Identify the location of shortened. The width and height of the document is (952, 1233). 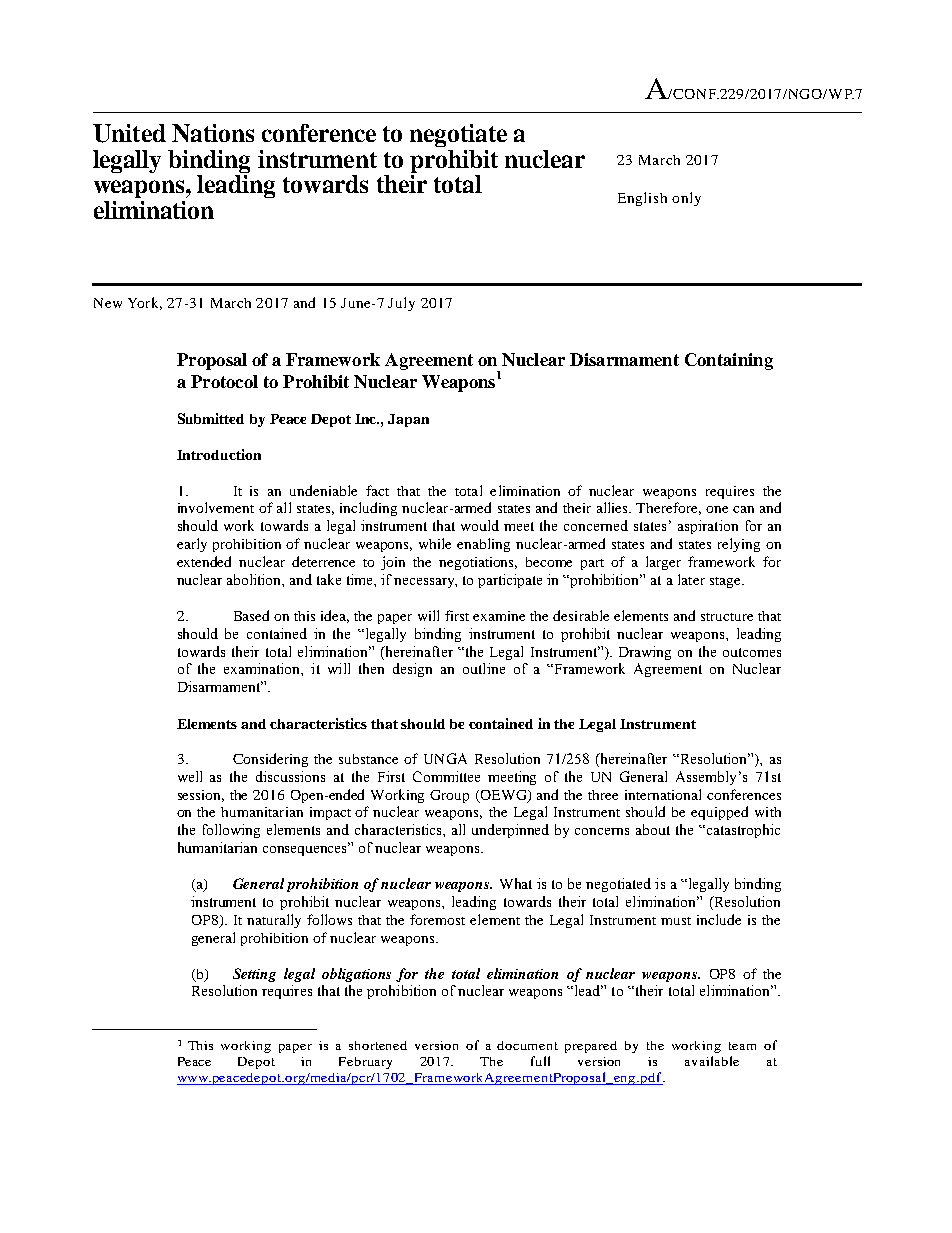
(378, 1045).
